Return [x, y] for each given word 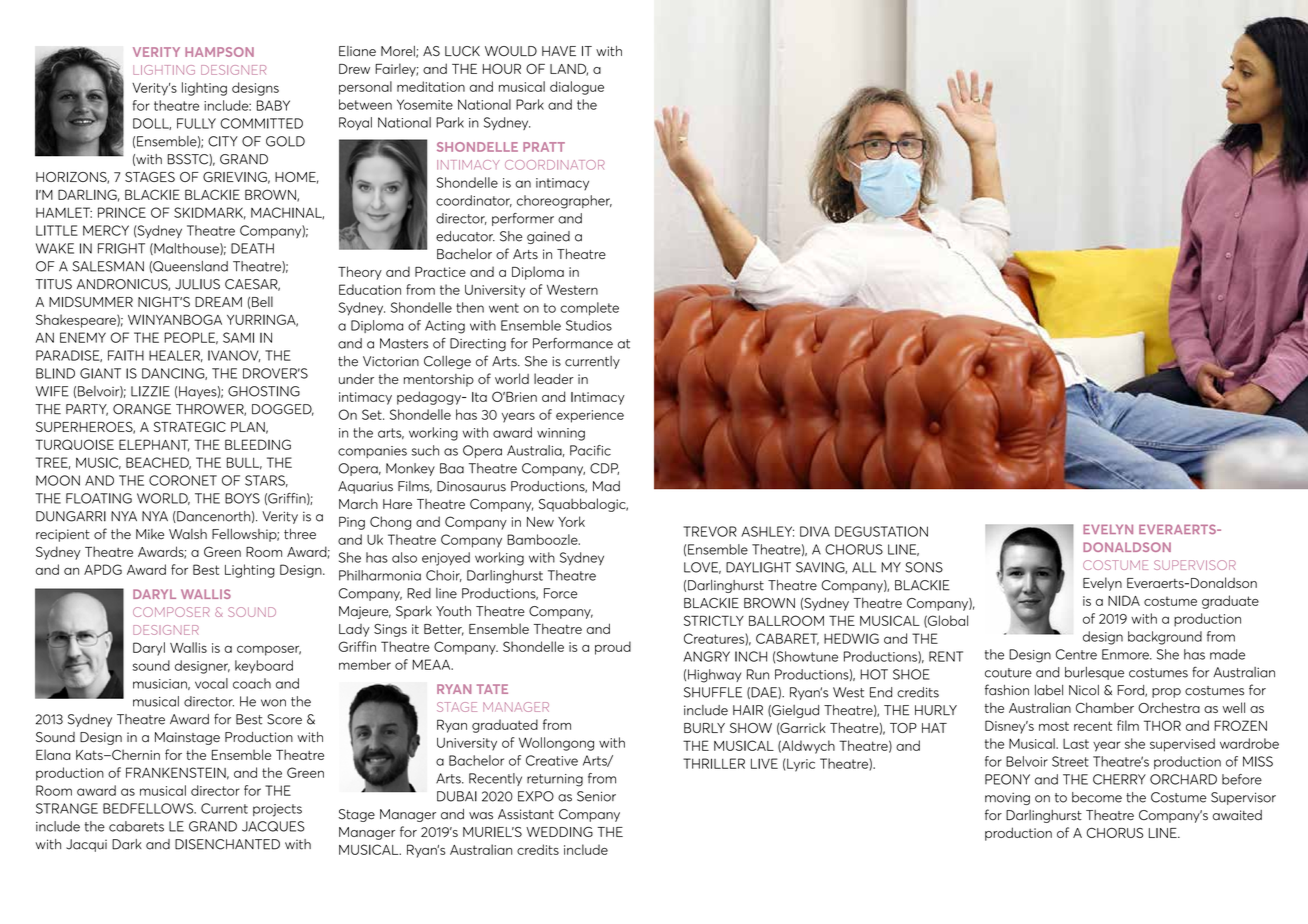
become [1097, 797]
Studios [589, 325]
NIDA [1124, 600]
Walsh [188, 534]
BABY [273, 105]
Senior [596, 796]
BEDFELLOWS [149, 808]
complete [589, 309]
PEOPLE [191, 338]
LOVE [702, 568]
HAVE [559, 51]
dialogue [577, 88]
